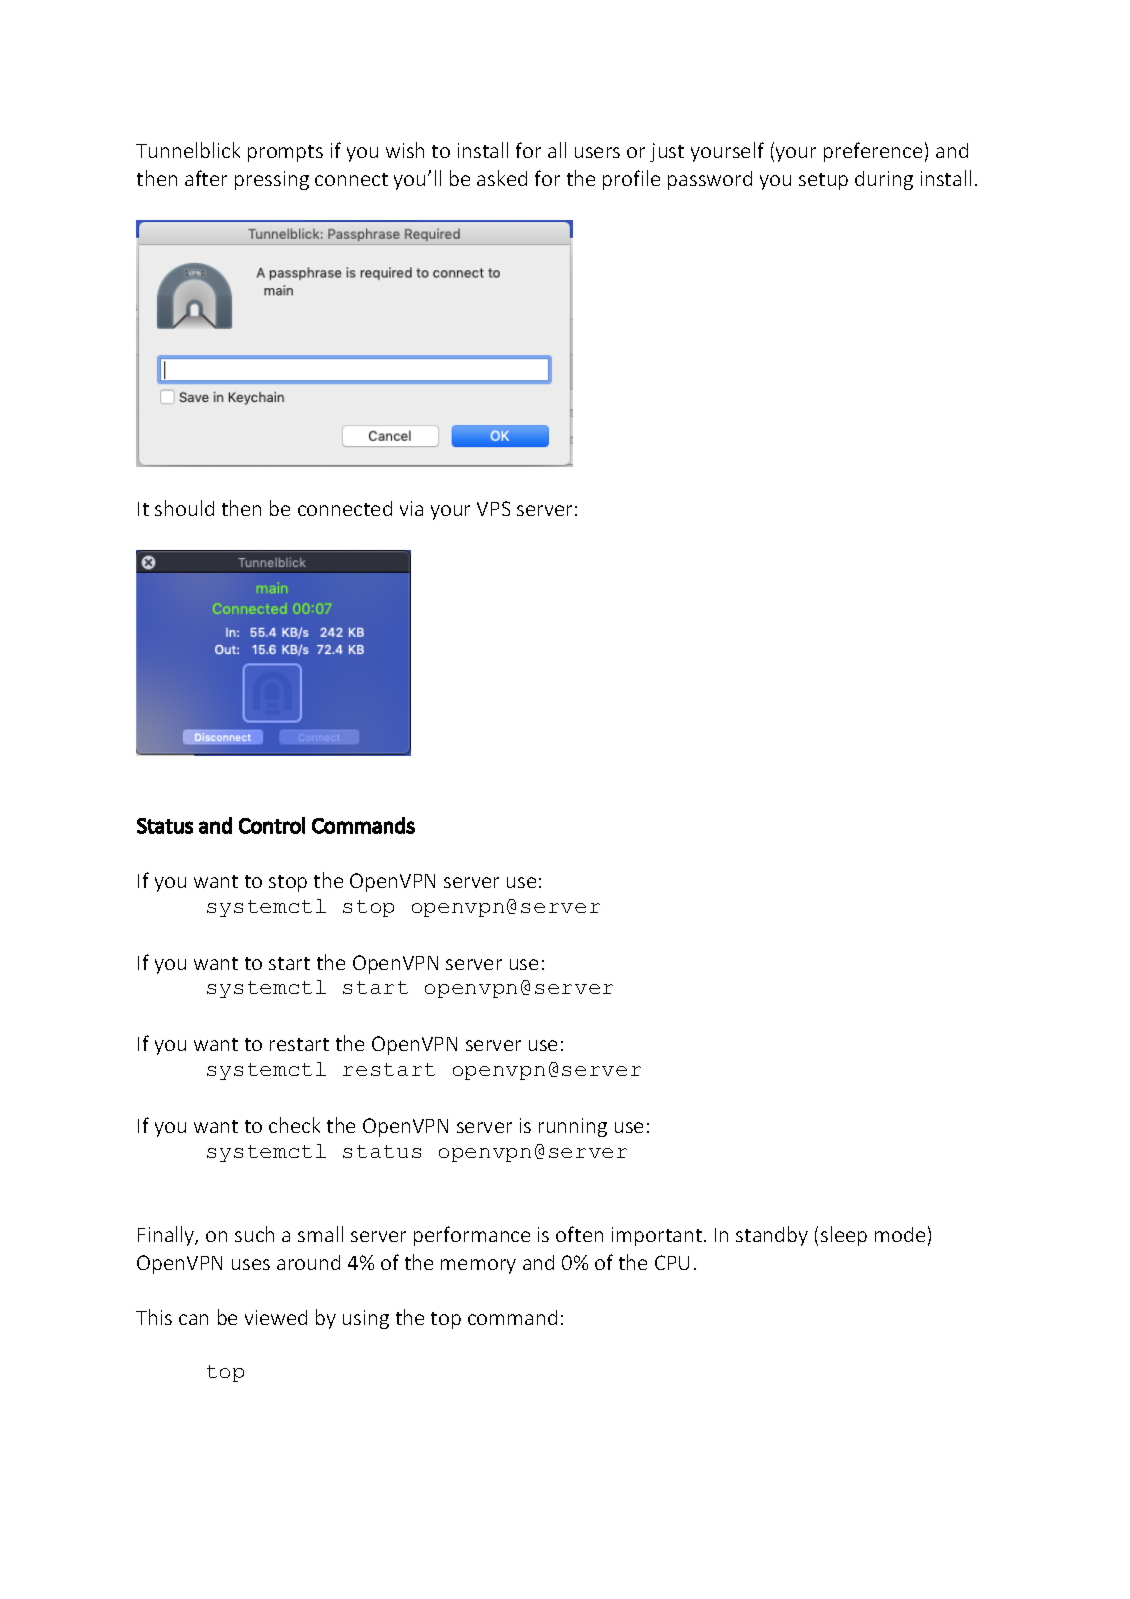 This page has height=1599, width=1130. What do you see at coordinates (272, 825) in the page?
I see `Control` at bounding box center [272, 825].
